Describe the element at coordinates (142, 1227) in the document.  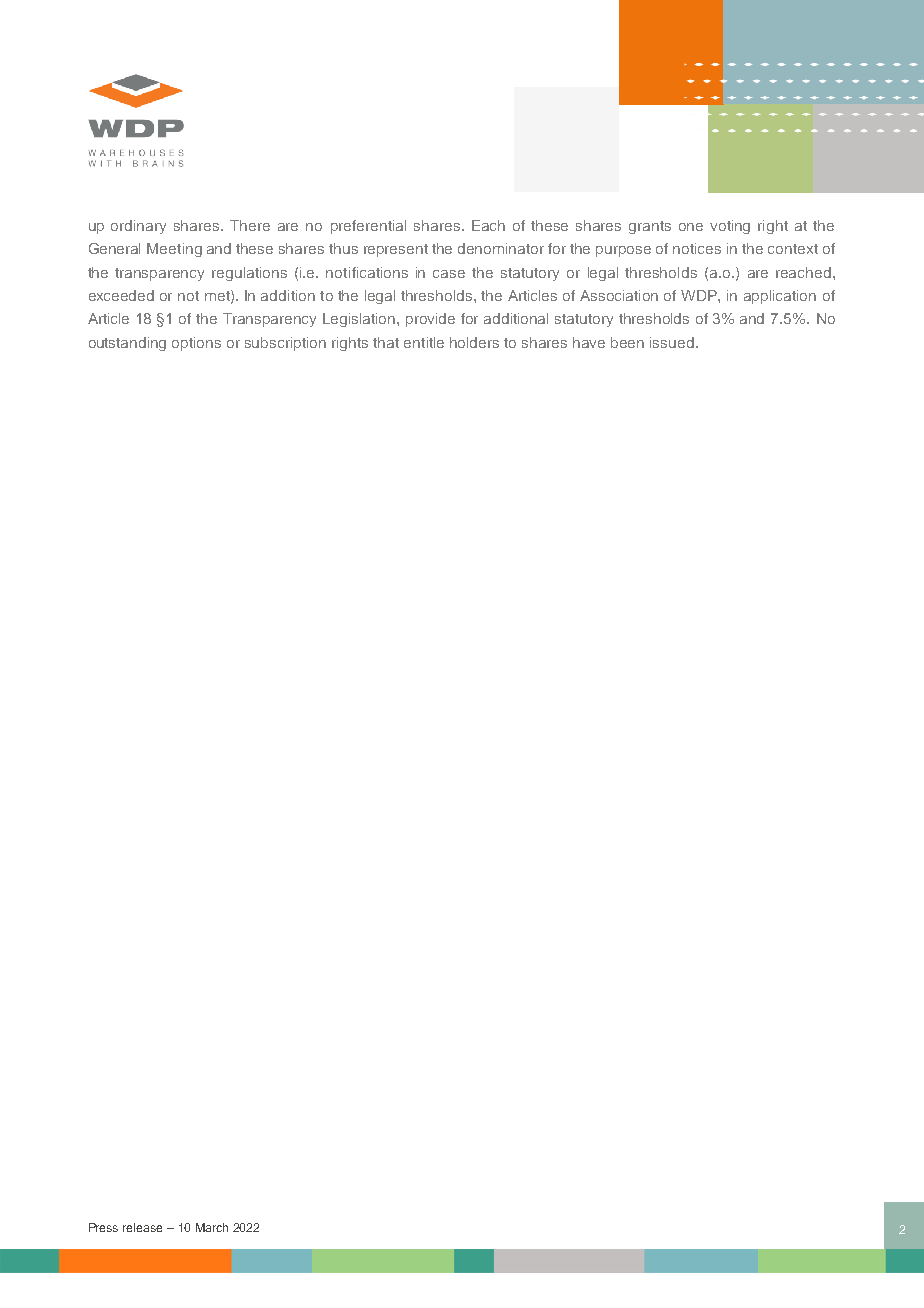
I see `release` at that location.
